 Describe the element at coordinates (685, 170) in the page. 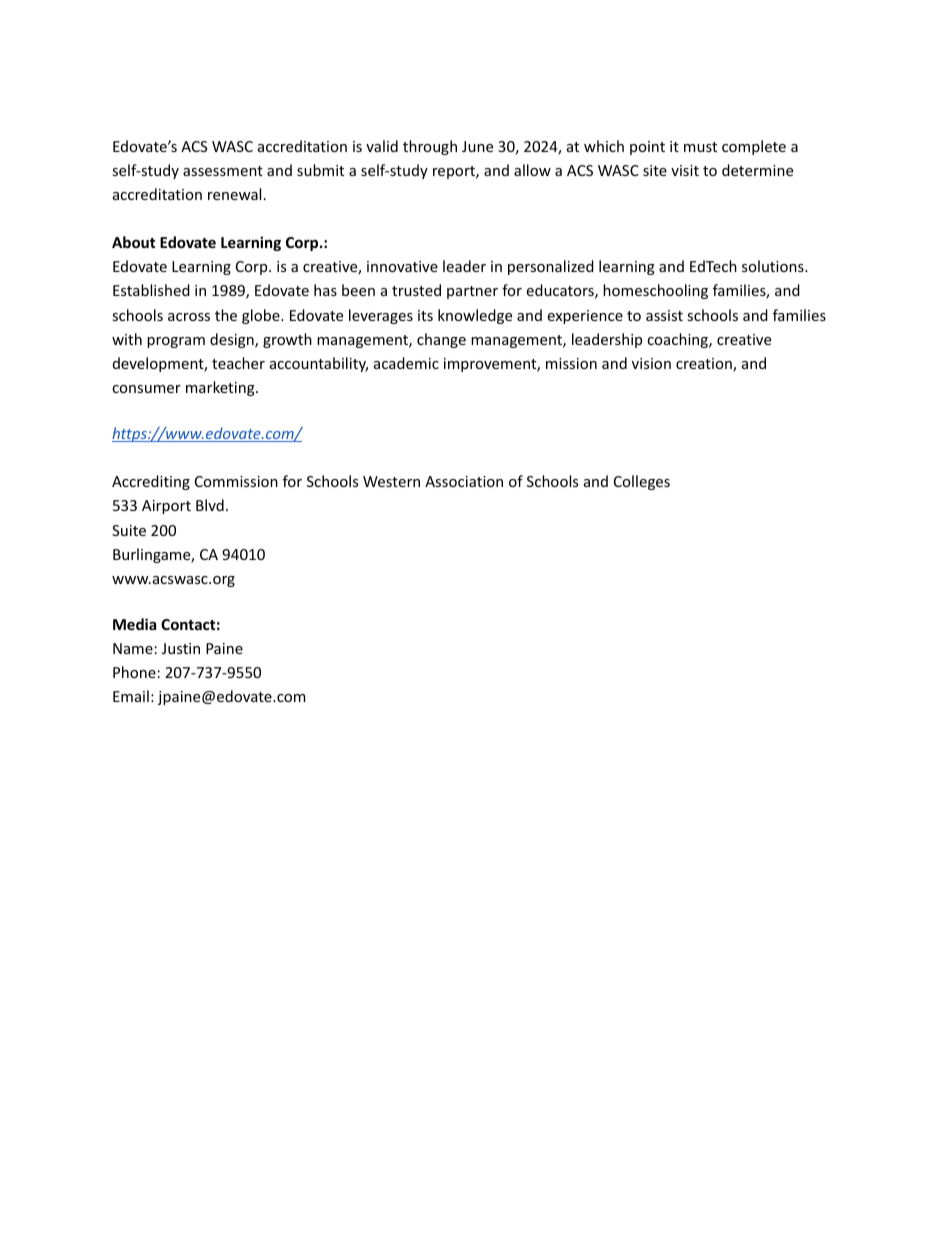

I see `visit` at that location.
